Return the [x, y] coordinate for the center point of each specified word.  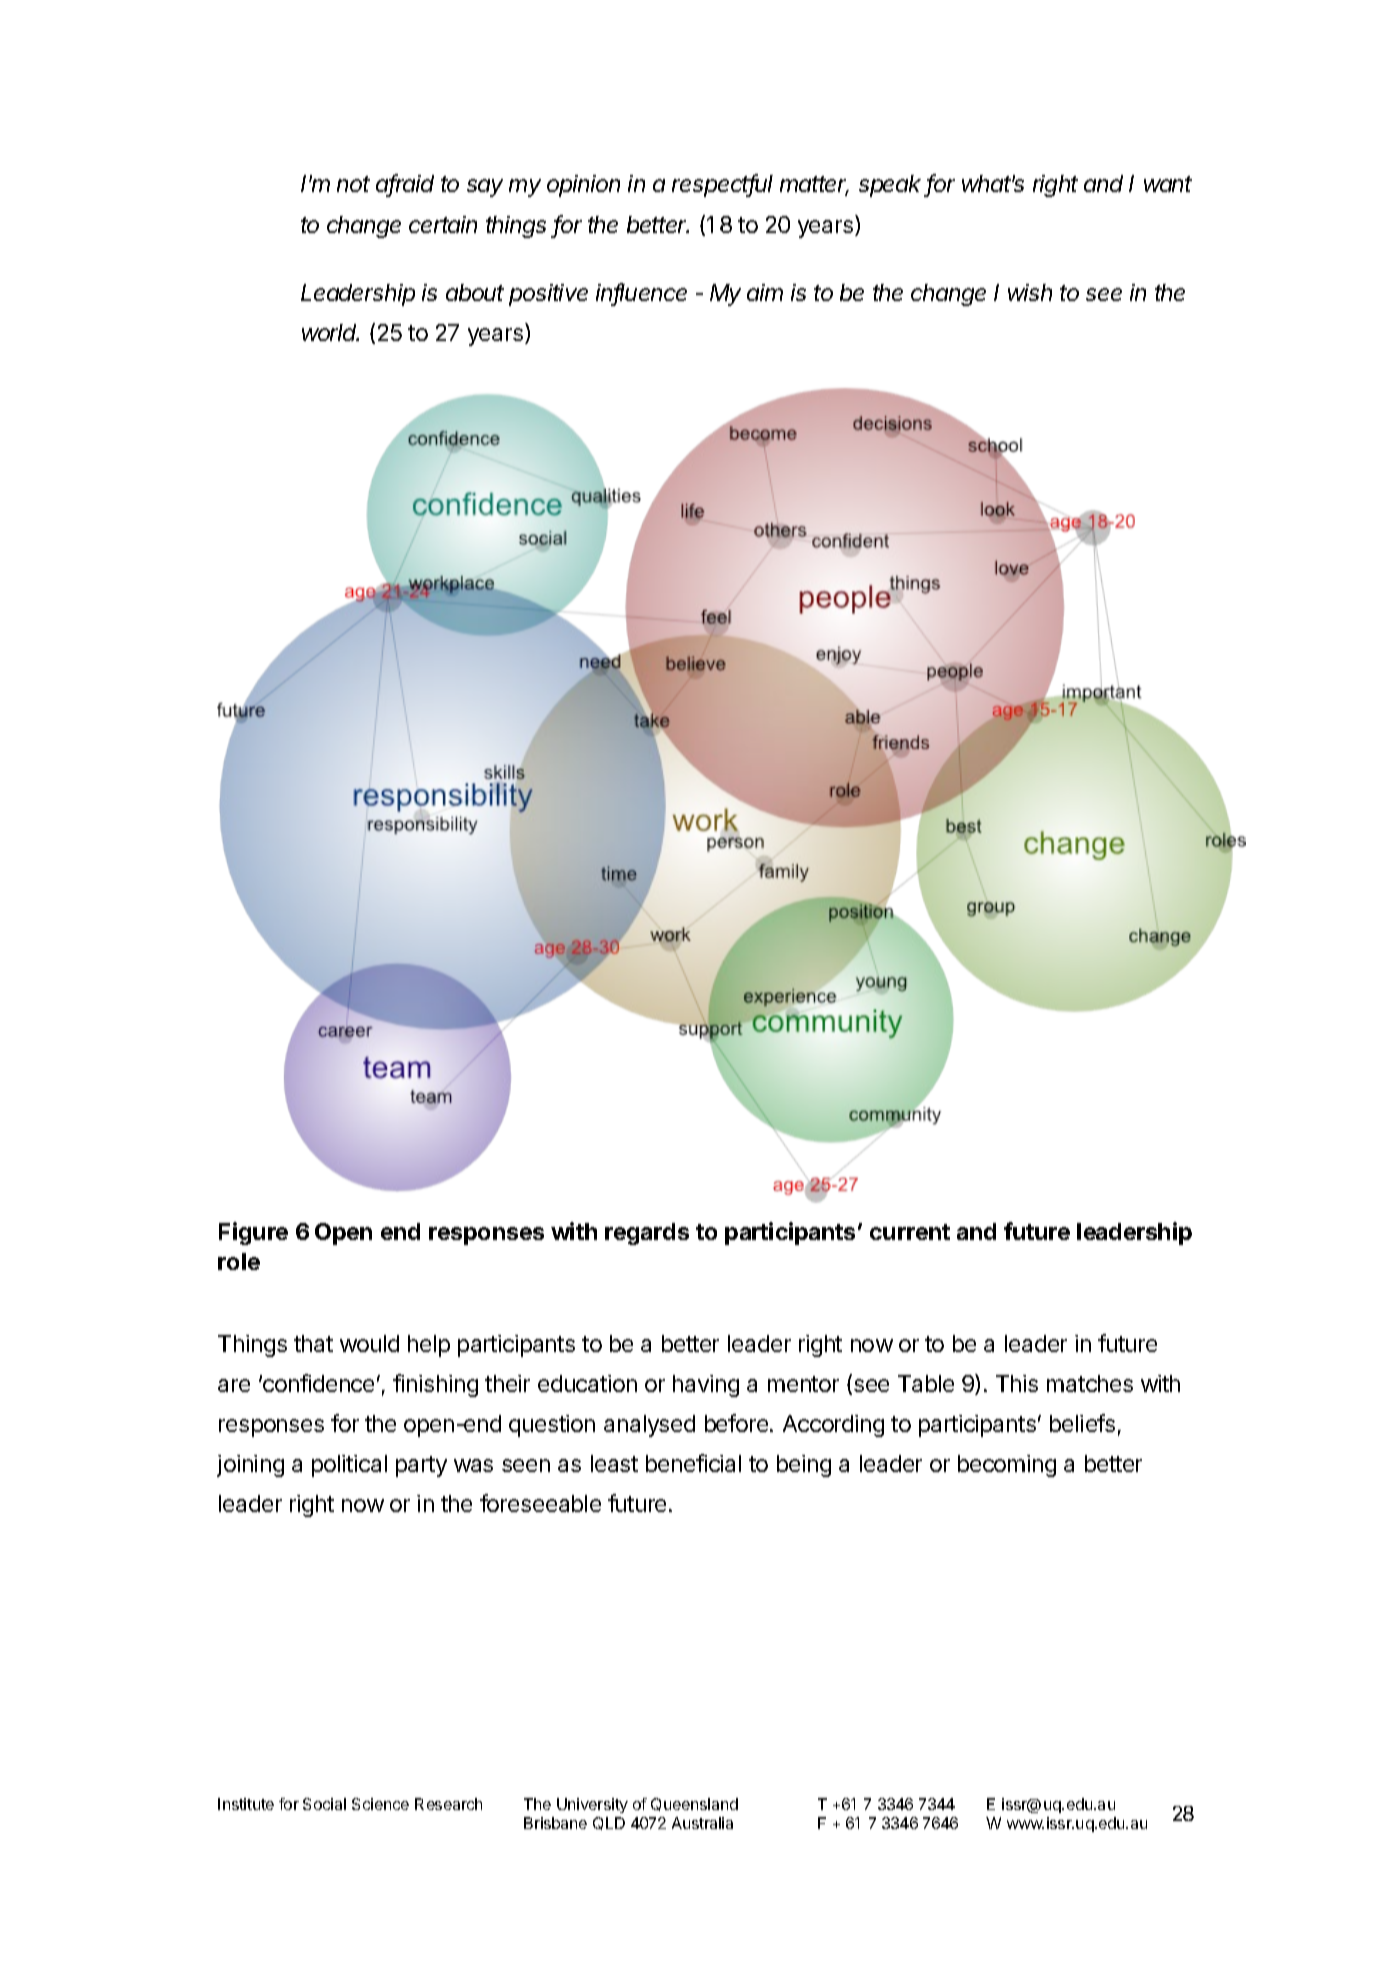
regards [647, 1234]
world [330, 332]
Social [324, 1804]
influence [641, 293]
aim [765, 292]
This [1017, 1383]
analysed [649, 1426]
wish [1030, 292]
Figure [253, 1233]
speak [892, 186]
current [910, 1232]
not [353, 184]
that [313, 1343]
